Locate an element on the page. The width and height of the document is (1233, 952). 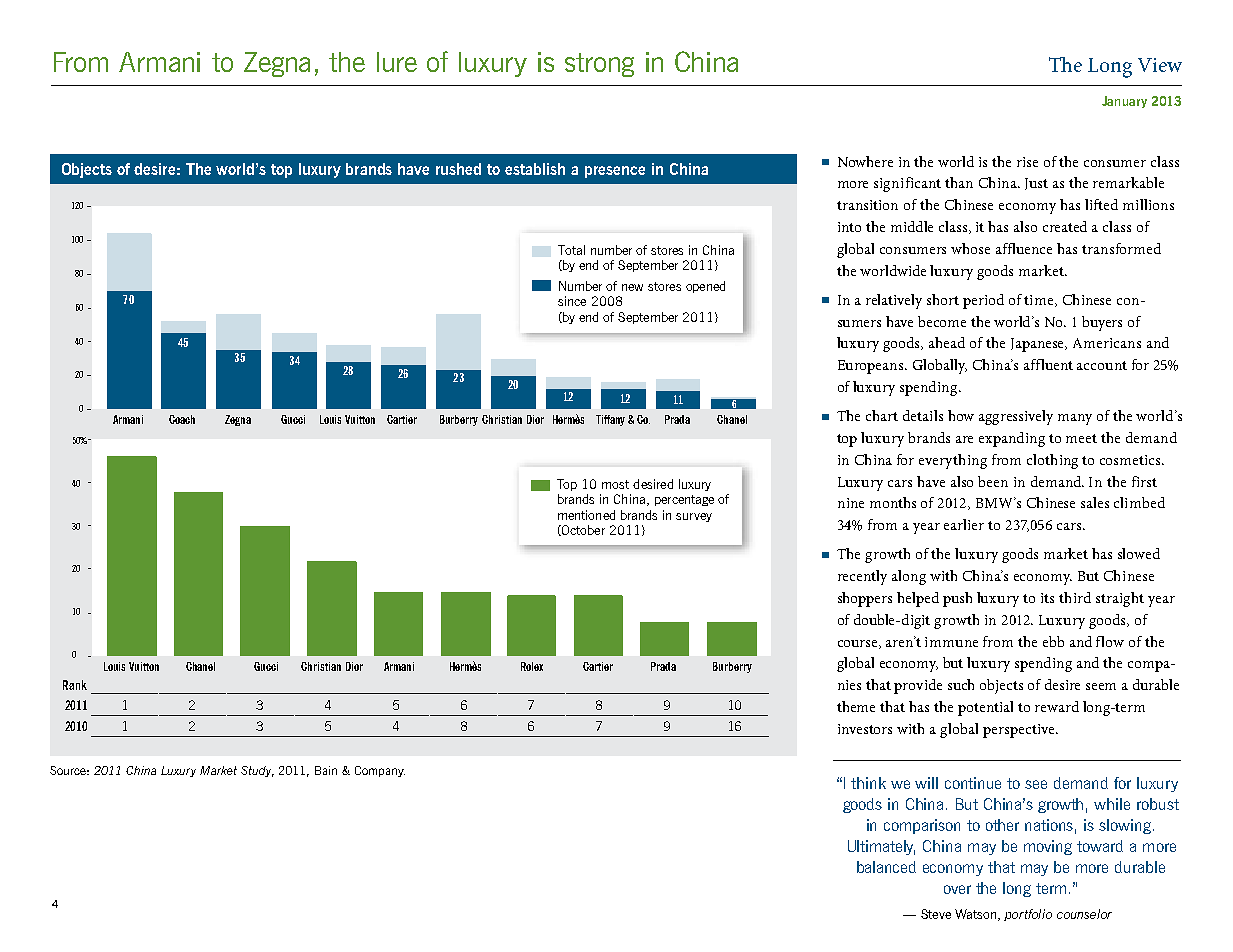
since is located at coordinates (572, 301).
